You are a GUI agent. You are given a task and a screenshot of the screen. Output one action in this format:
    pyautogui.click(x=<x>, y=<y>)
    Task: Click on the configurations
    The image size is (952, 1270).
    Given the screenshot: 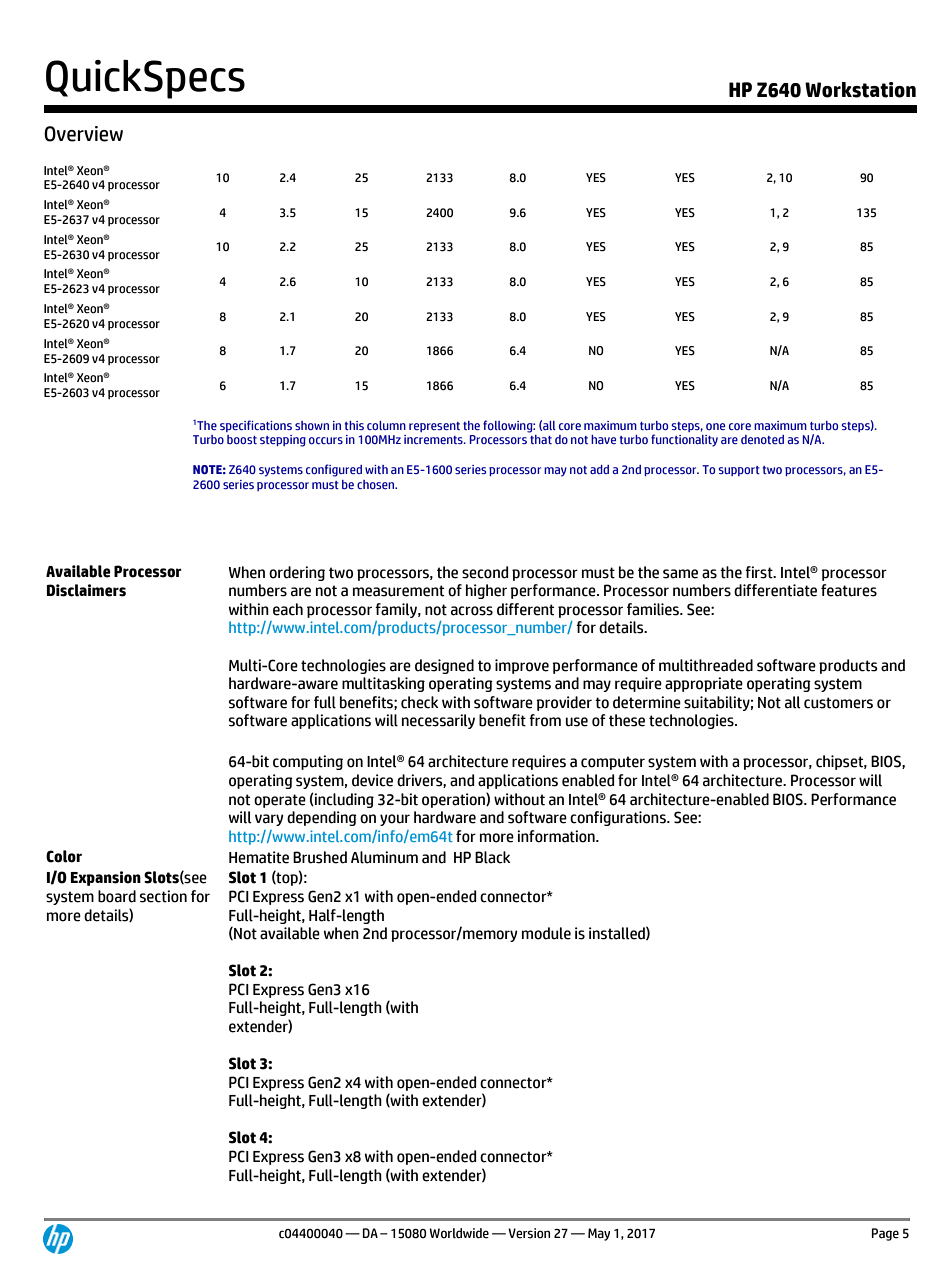 What is the action you would take?
    pyautogui.click(x=619, y=818)
